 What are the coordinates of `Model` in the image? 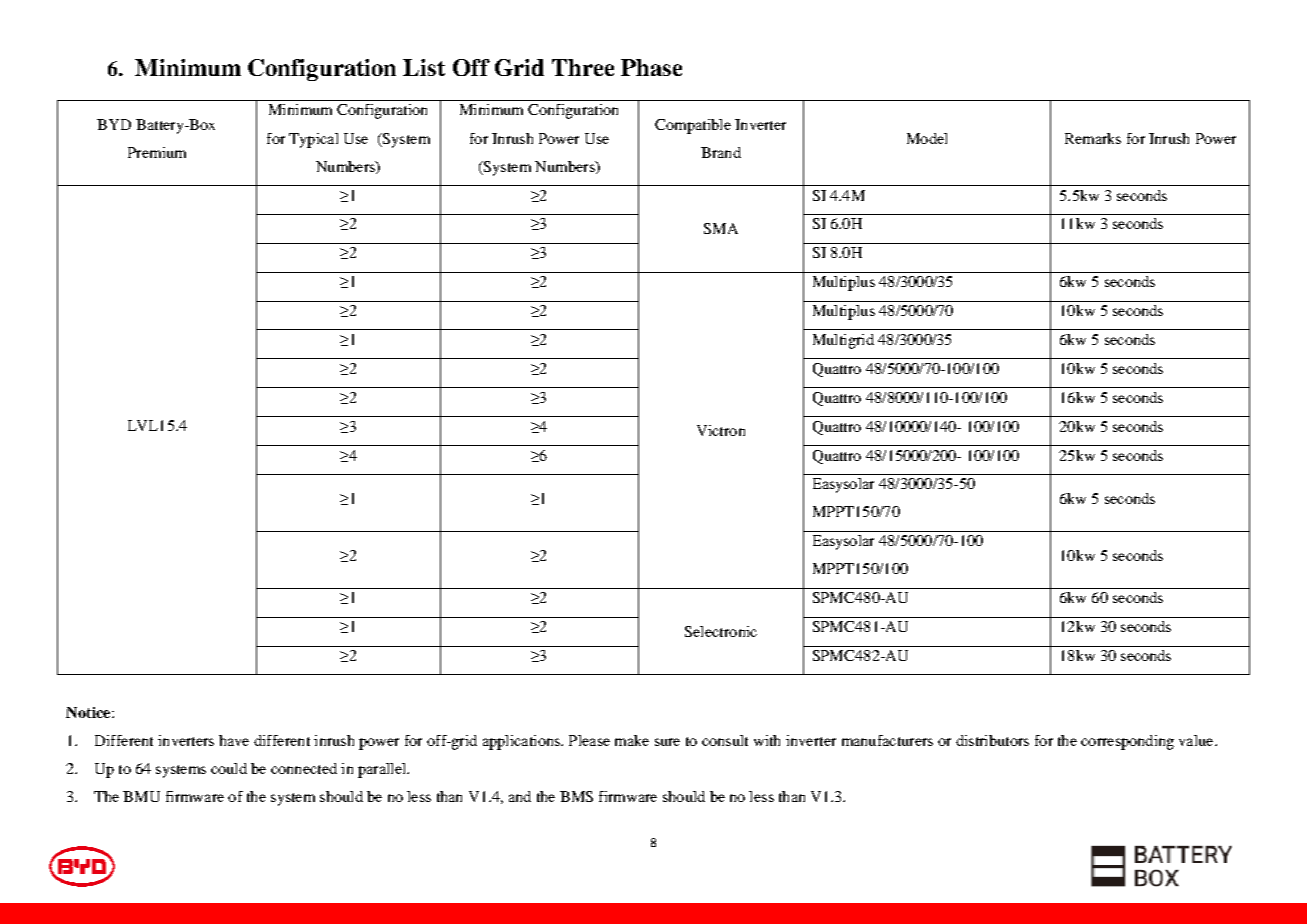 It's located at (927, 138).
